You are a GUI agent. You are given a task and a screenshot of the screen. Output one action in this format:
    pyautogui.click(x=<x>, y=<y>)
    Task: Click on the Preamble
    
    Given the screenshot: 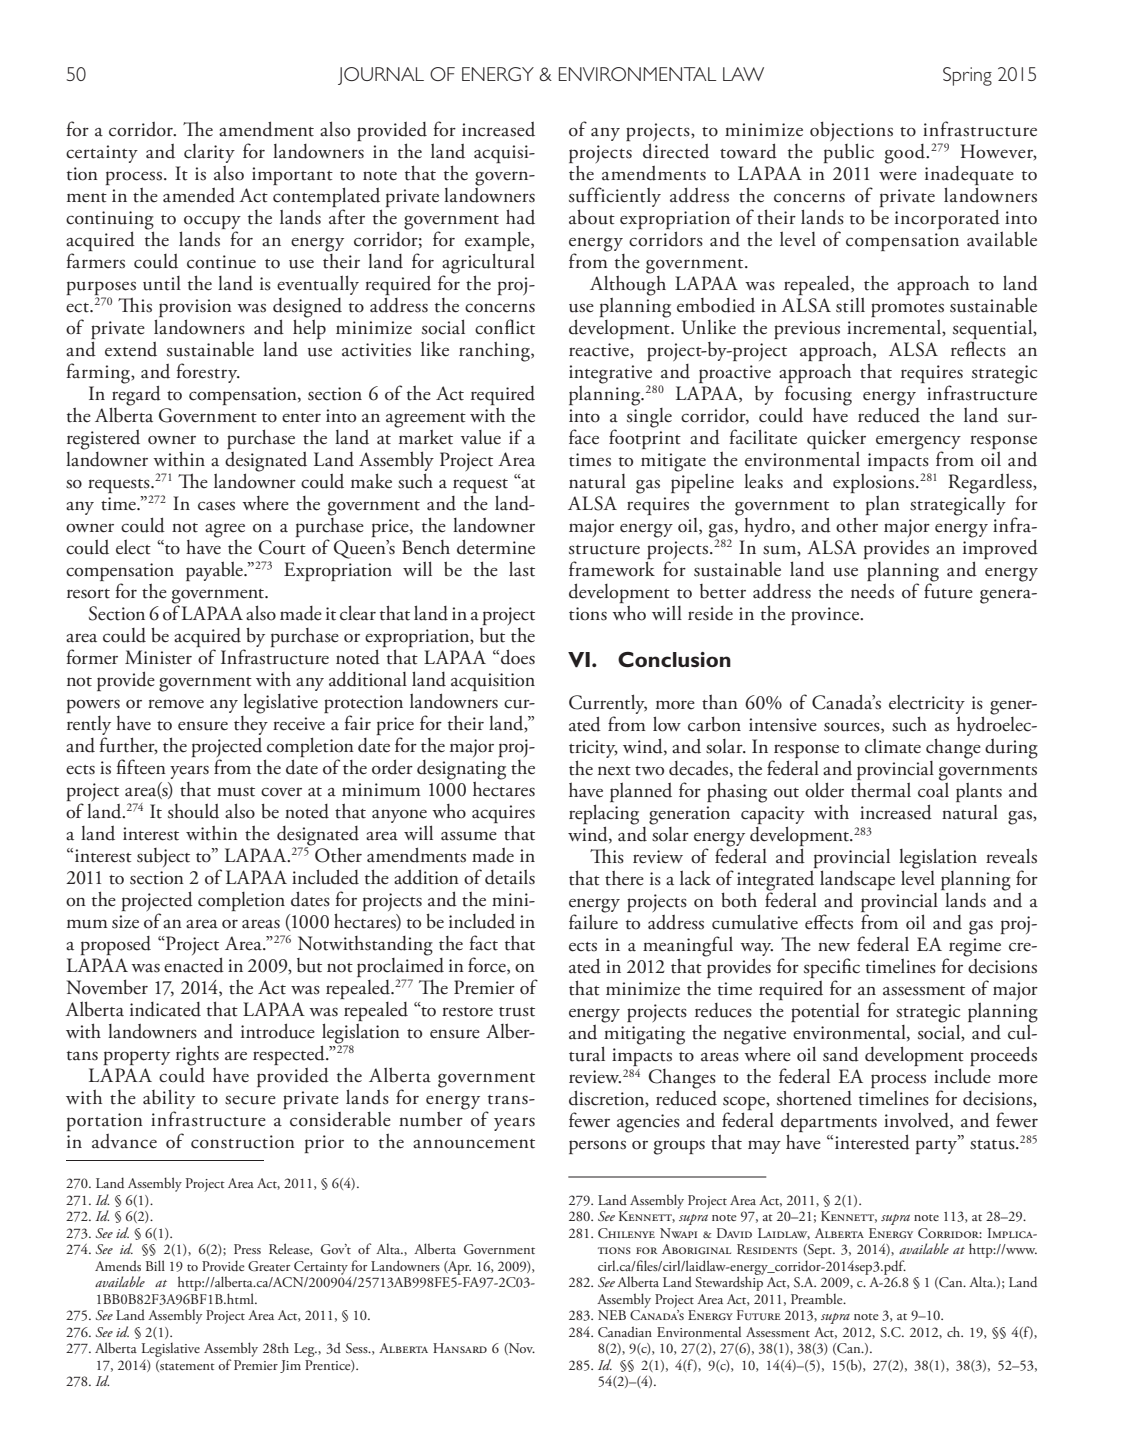 What is the action you would take?
    pyautogui.click(x=818, y=1298)
